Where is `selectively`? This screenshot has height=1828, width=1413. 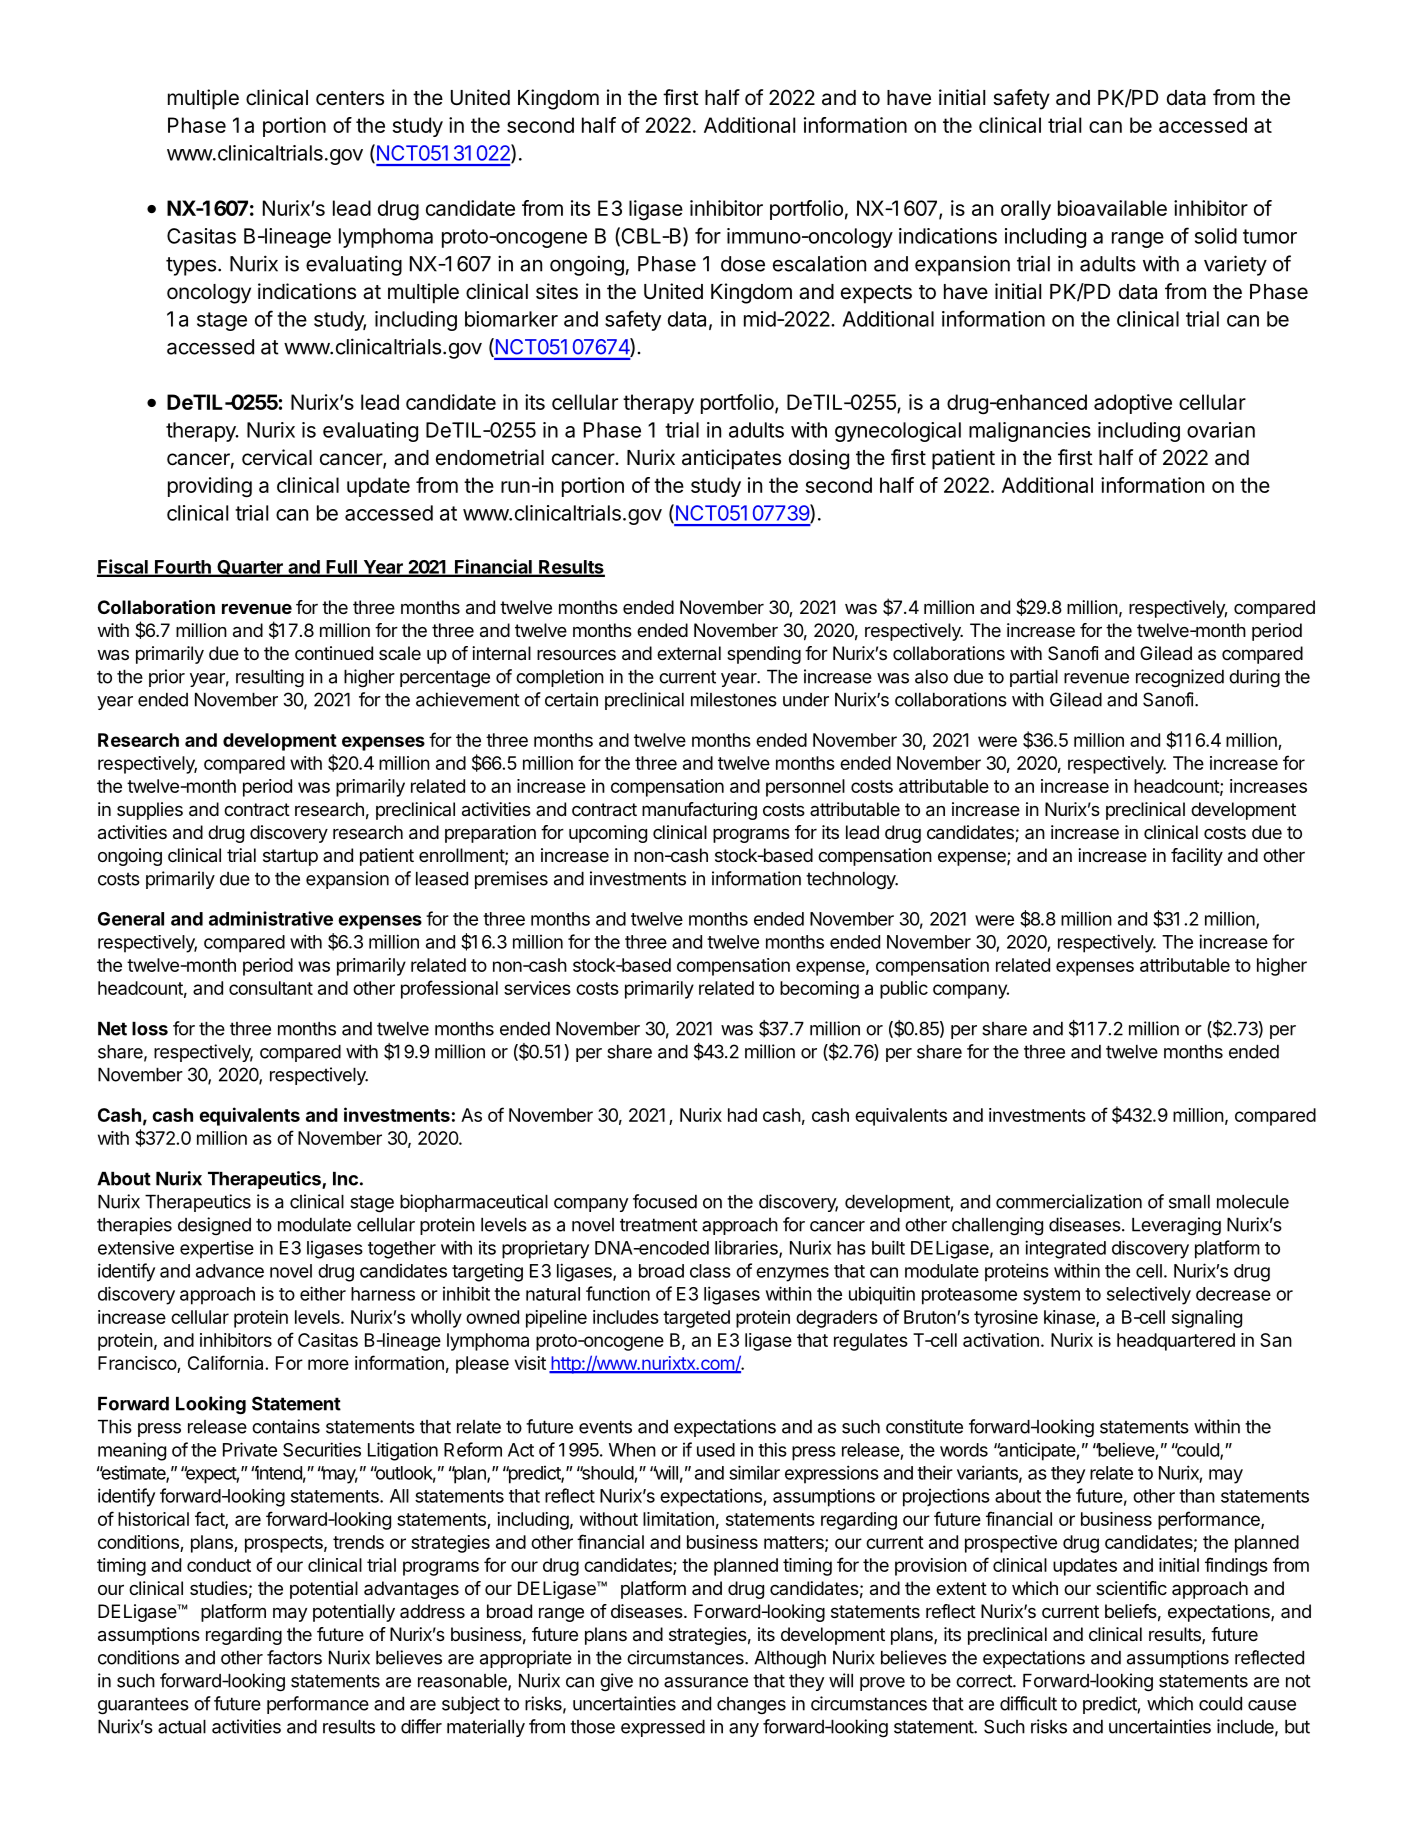 selectively is located at coordinates (1149, 1296).
